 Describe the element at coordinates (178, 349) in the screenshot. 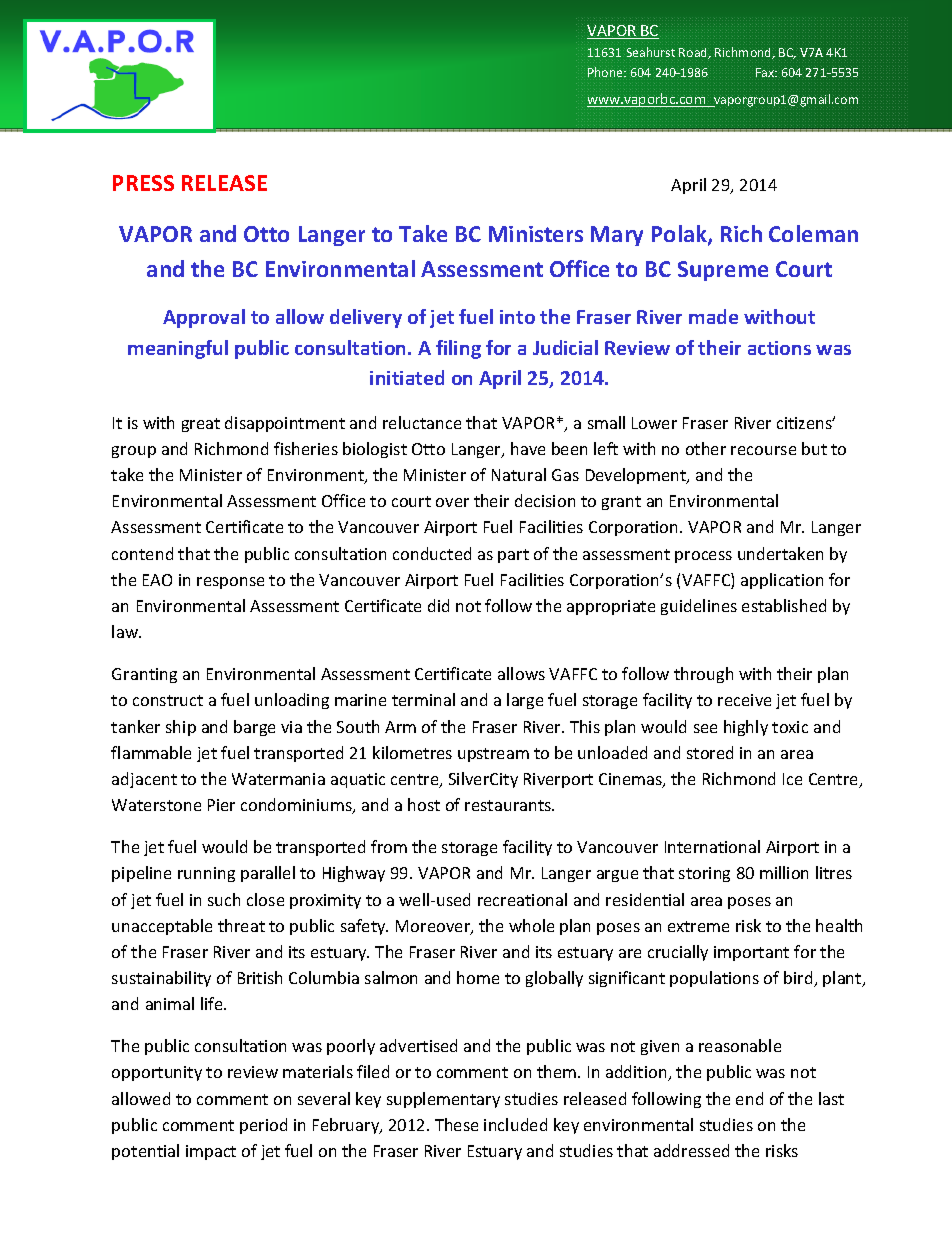

I see `meaningful` at that location.
